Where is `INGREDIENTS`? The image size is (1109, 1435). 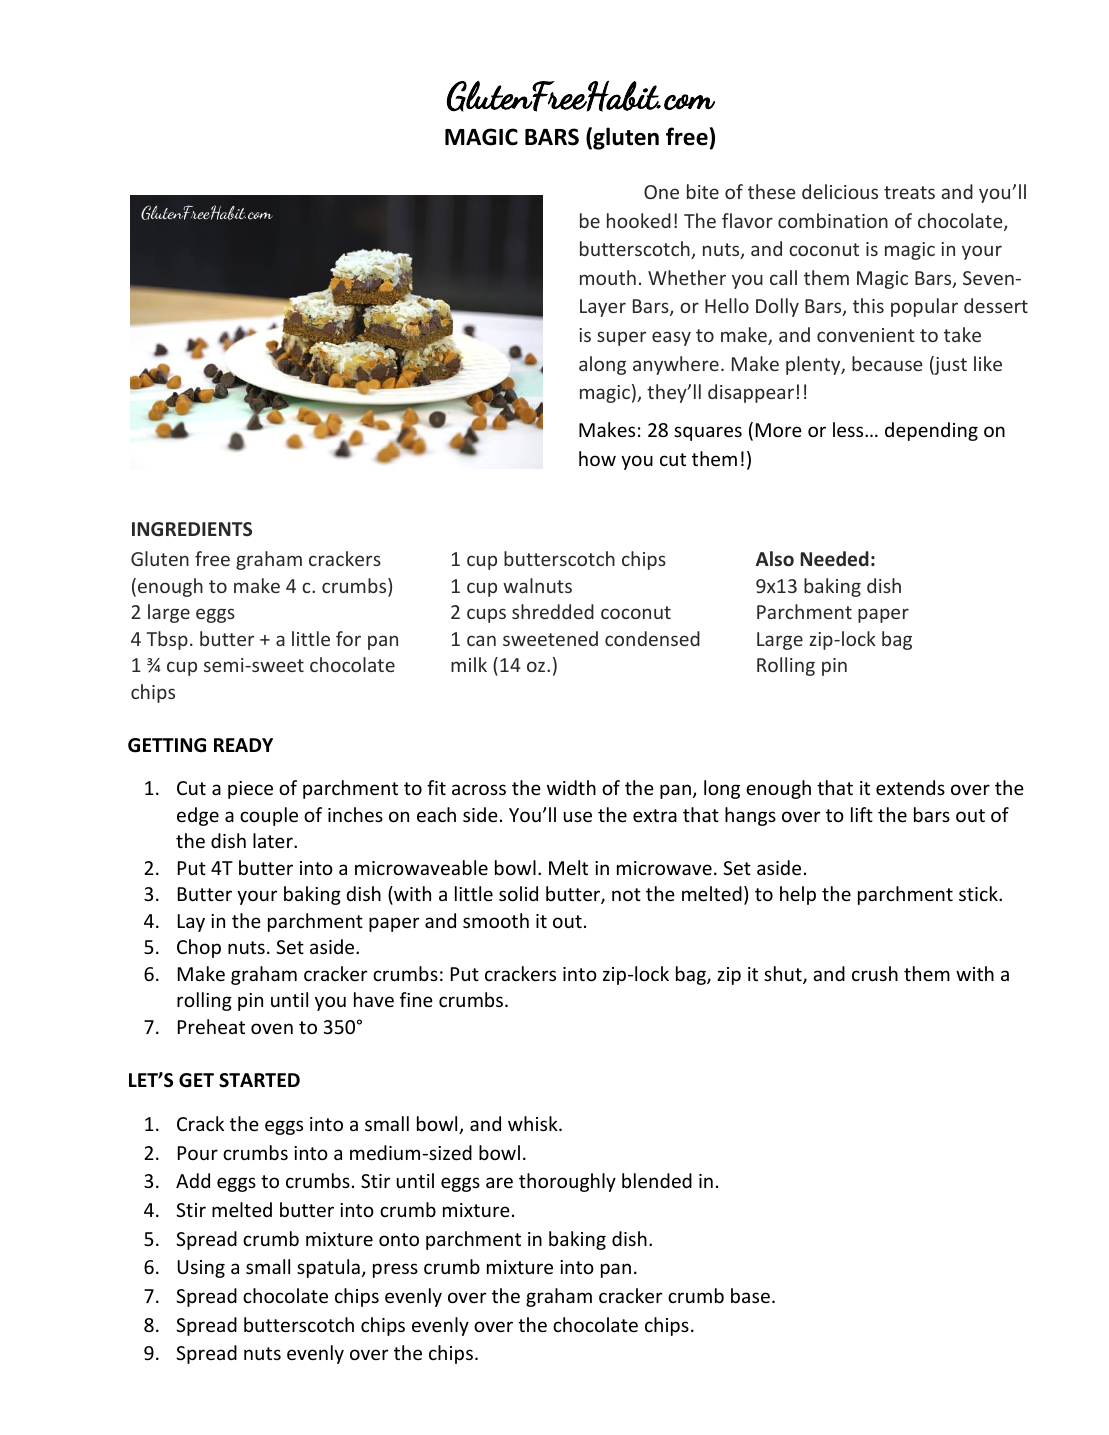
INGREDIENTS is located at coordinates (192, 529).
